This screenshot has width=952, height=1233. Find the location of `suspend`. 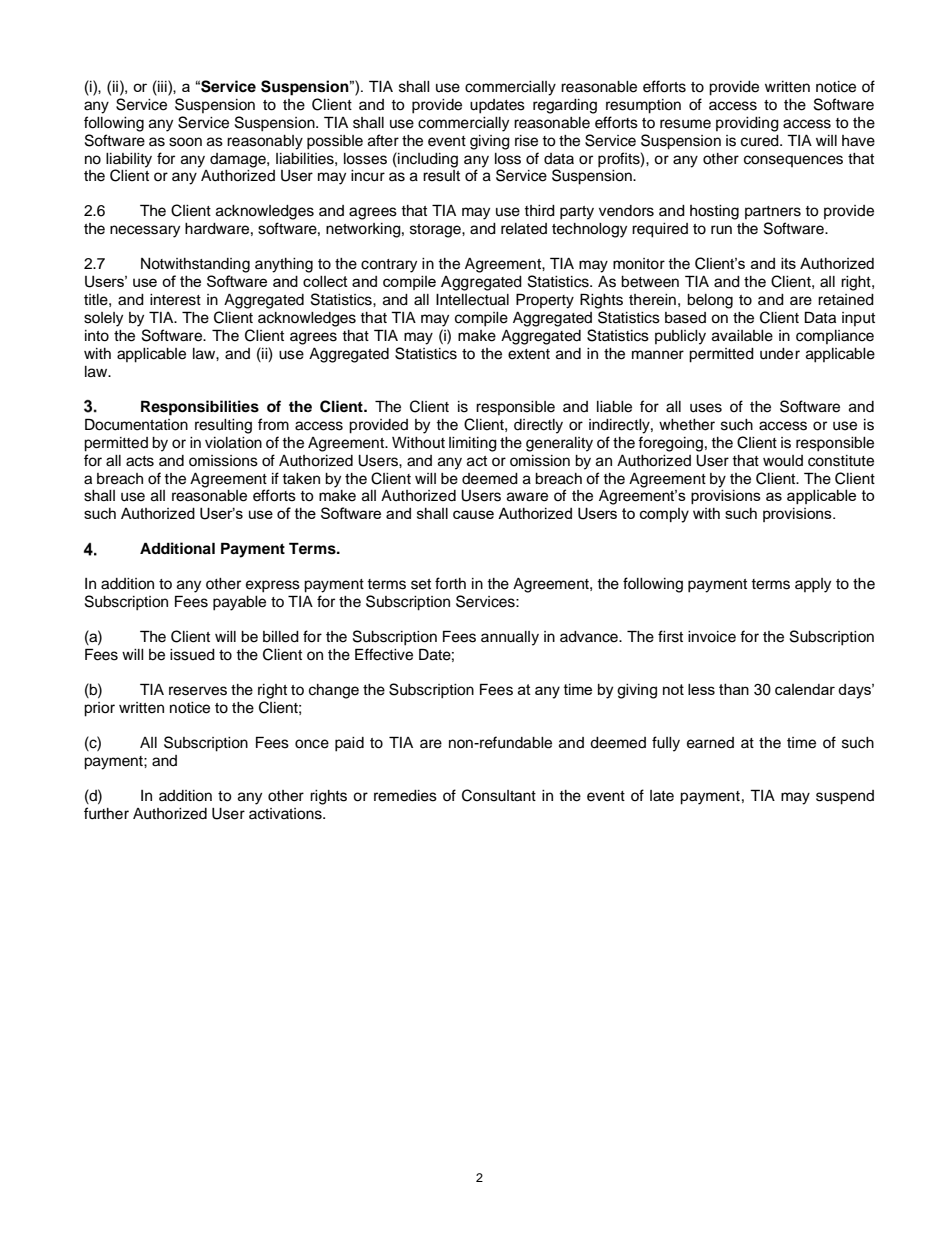

suspend is located at coordinates (845, 797).
